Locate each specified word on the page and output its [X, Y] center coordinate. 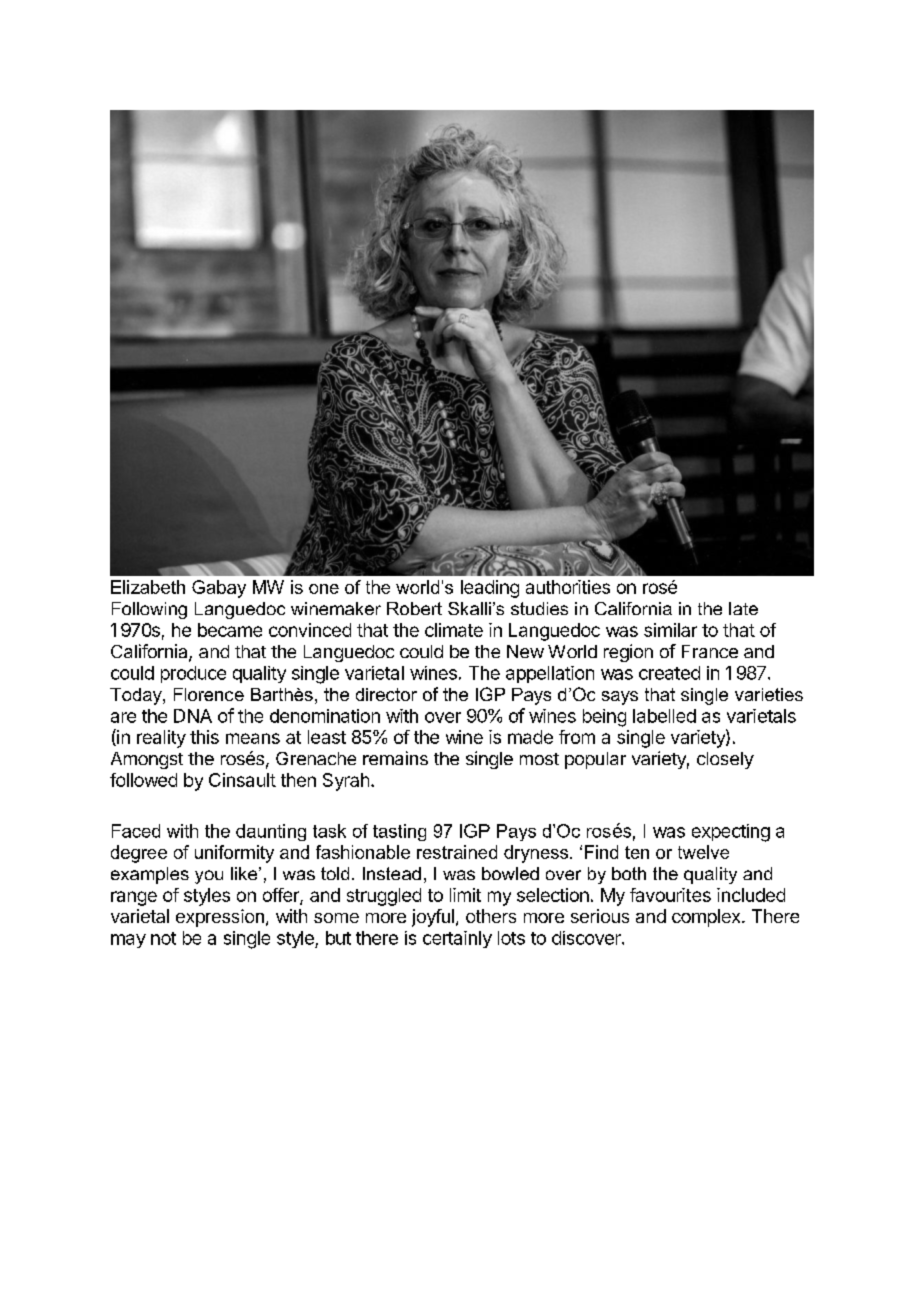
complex [707, 918]
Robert [414, 608]
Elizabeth [148, 587]
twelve [703, 852]
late [743, 608]
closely [725, 760]
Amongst [147, 760]
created [669, 673]
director [386, 694]
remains [395, 758]
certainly [457, 939]
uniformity [234, 854]
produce [193, 674]
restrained [457, 852]
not [163, 938]
